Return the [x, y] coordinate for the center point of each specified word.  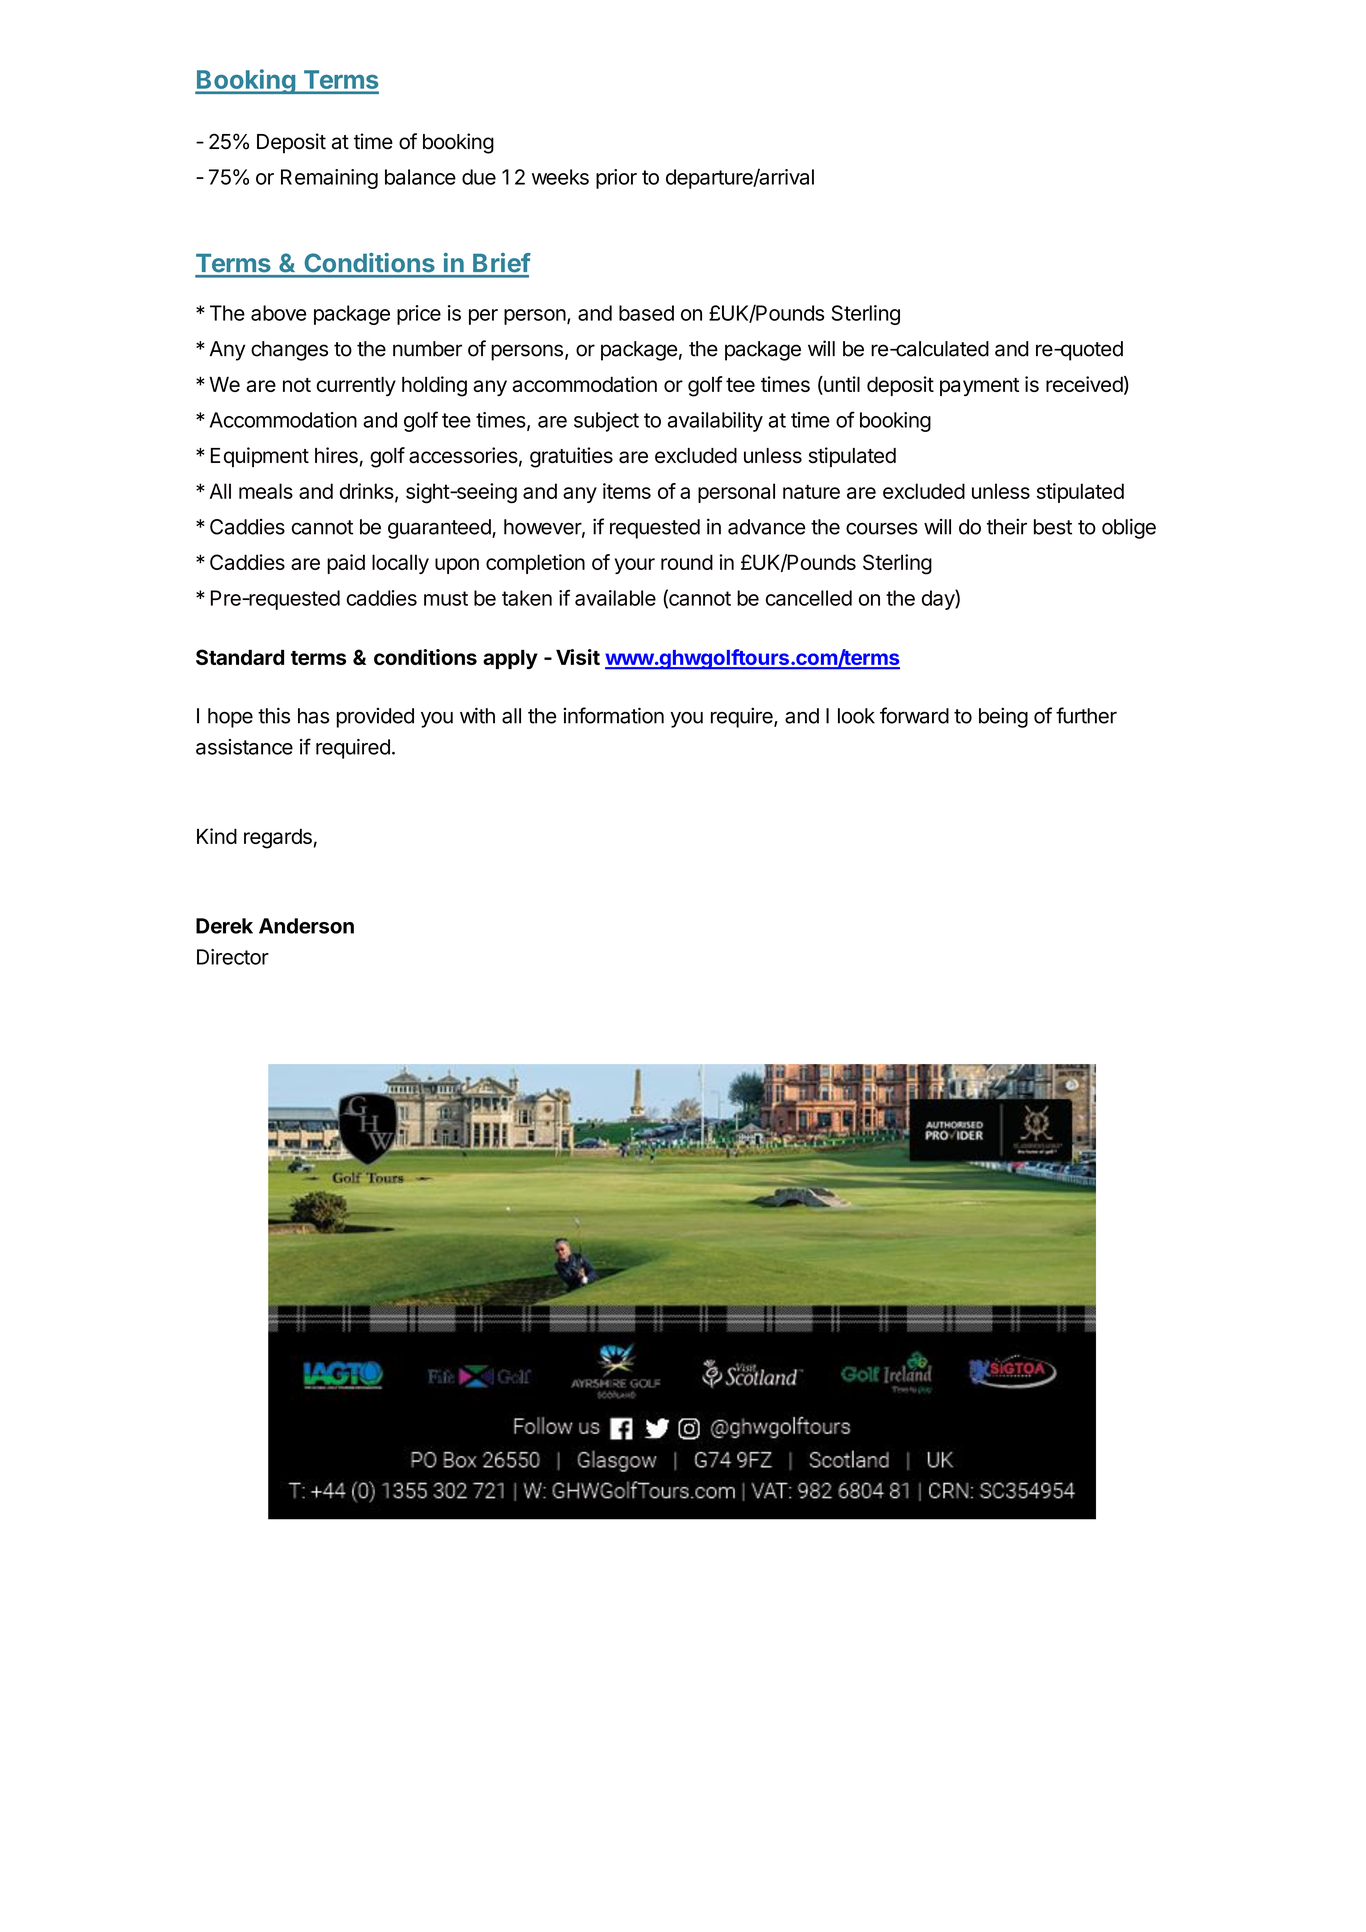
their [1007, 526]
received [1084, 384]
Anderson [306, 926]
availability [715, 422]
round [687, 562]
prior [616, 179]
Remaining [329, 179]
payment [979, 387]
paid [346, 564]
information [613, 715]
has [313, 716]
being [1003, 717]
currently [356, 386]
